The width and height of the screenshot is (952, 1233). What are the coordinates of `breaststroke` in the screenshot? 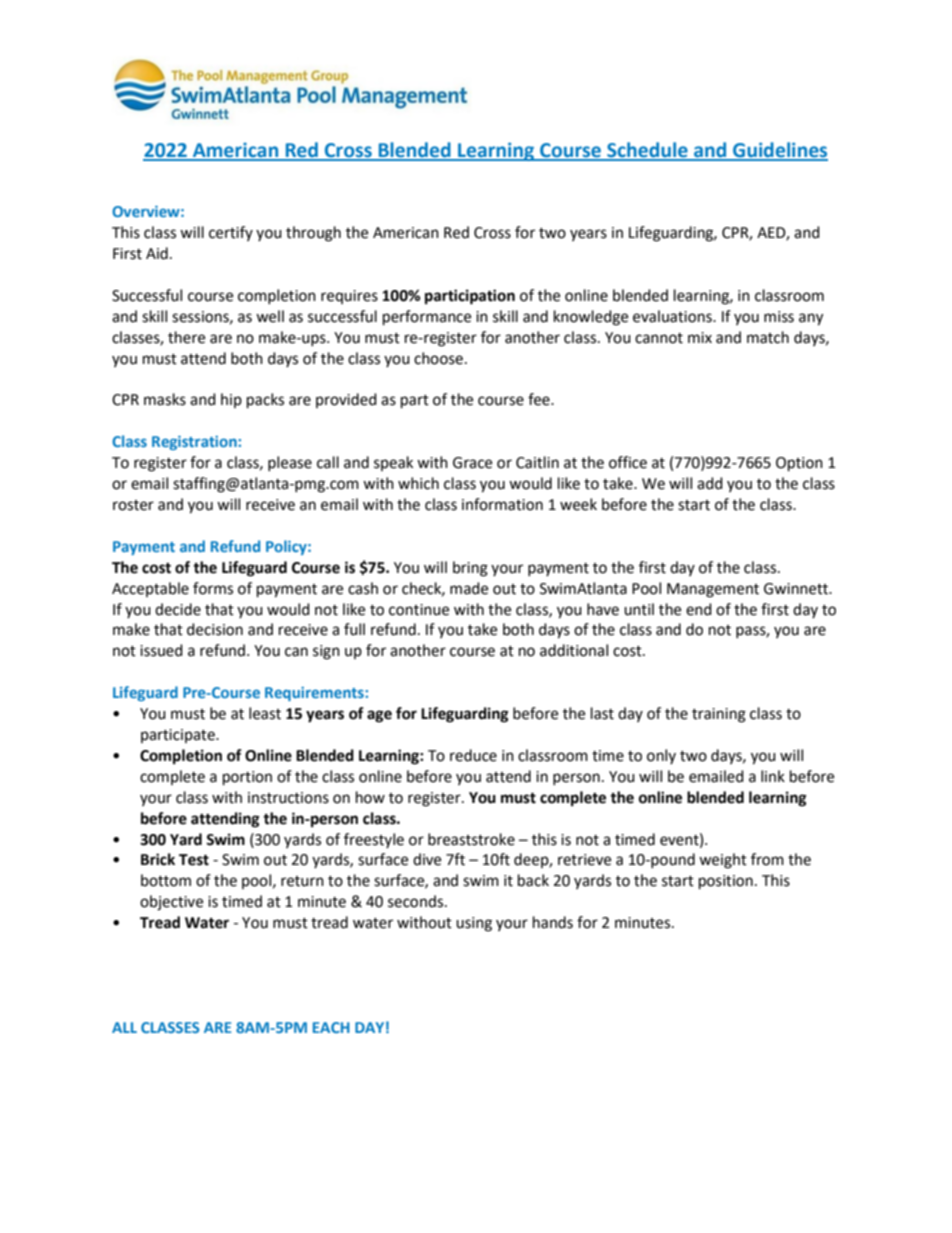 It's located at (471, 839).
